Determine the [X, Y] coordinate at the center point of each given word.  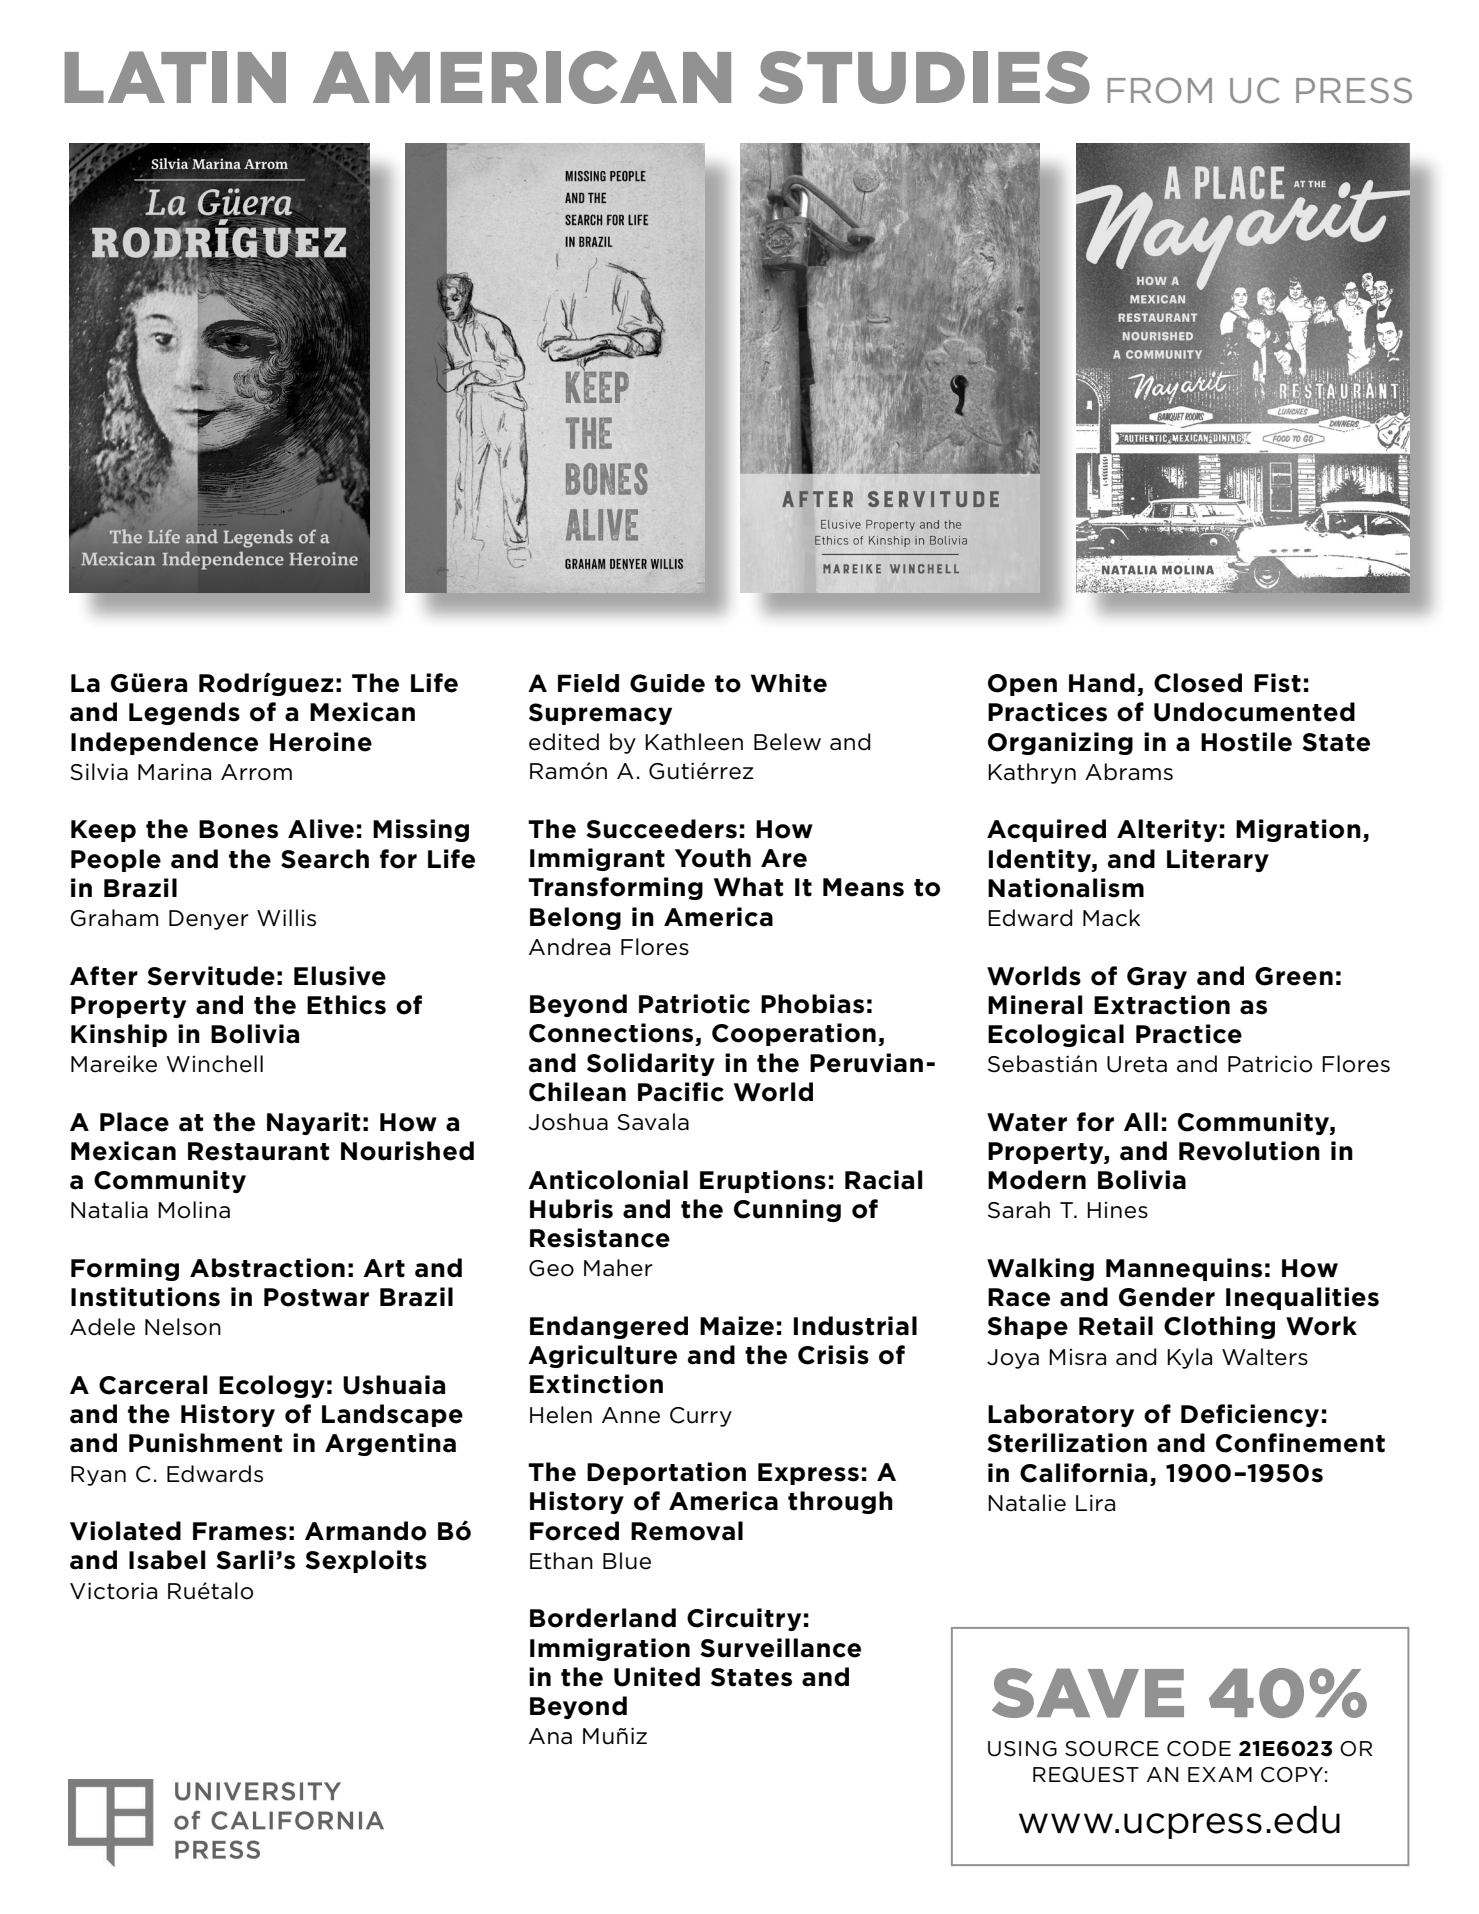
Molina [194, 1210]
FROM [1159, 90]
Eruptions [763, 1181]
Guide [667, 683]
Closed [1198, 683]
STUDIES [924, 77]
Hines [1117, 1210]
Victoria [113, 1591]
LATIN [175, 77]
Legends [184, 713]
